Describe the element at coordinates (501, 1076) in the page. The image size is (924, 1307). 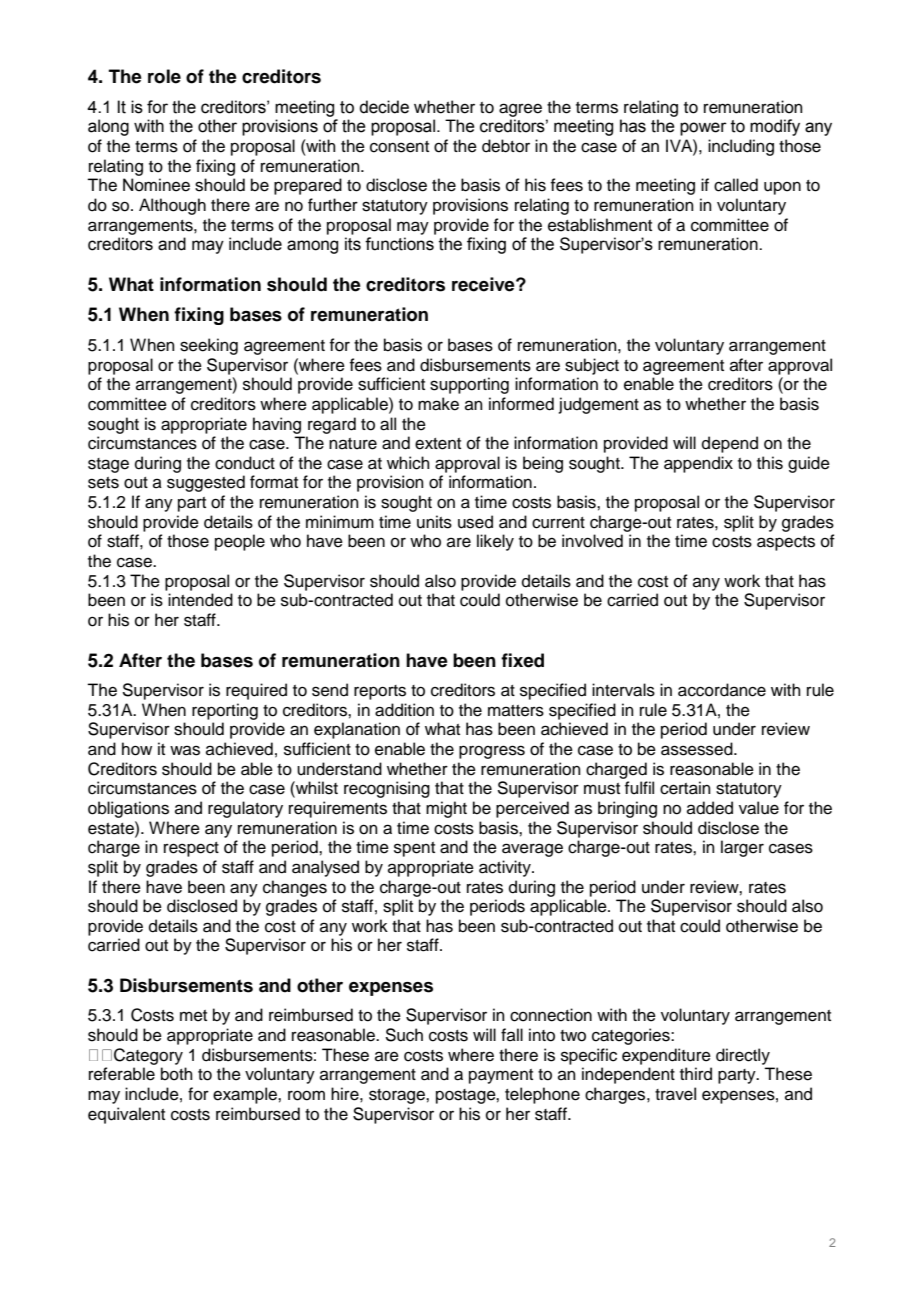
I see `payment` at that location.
